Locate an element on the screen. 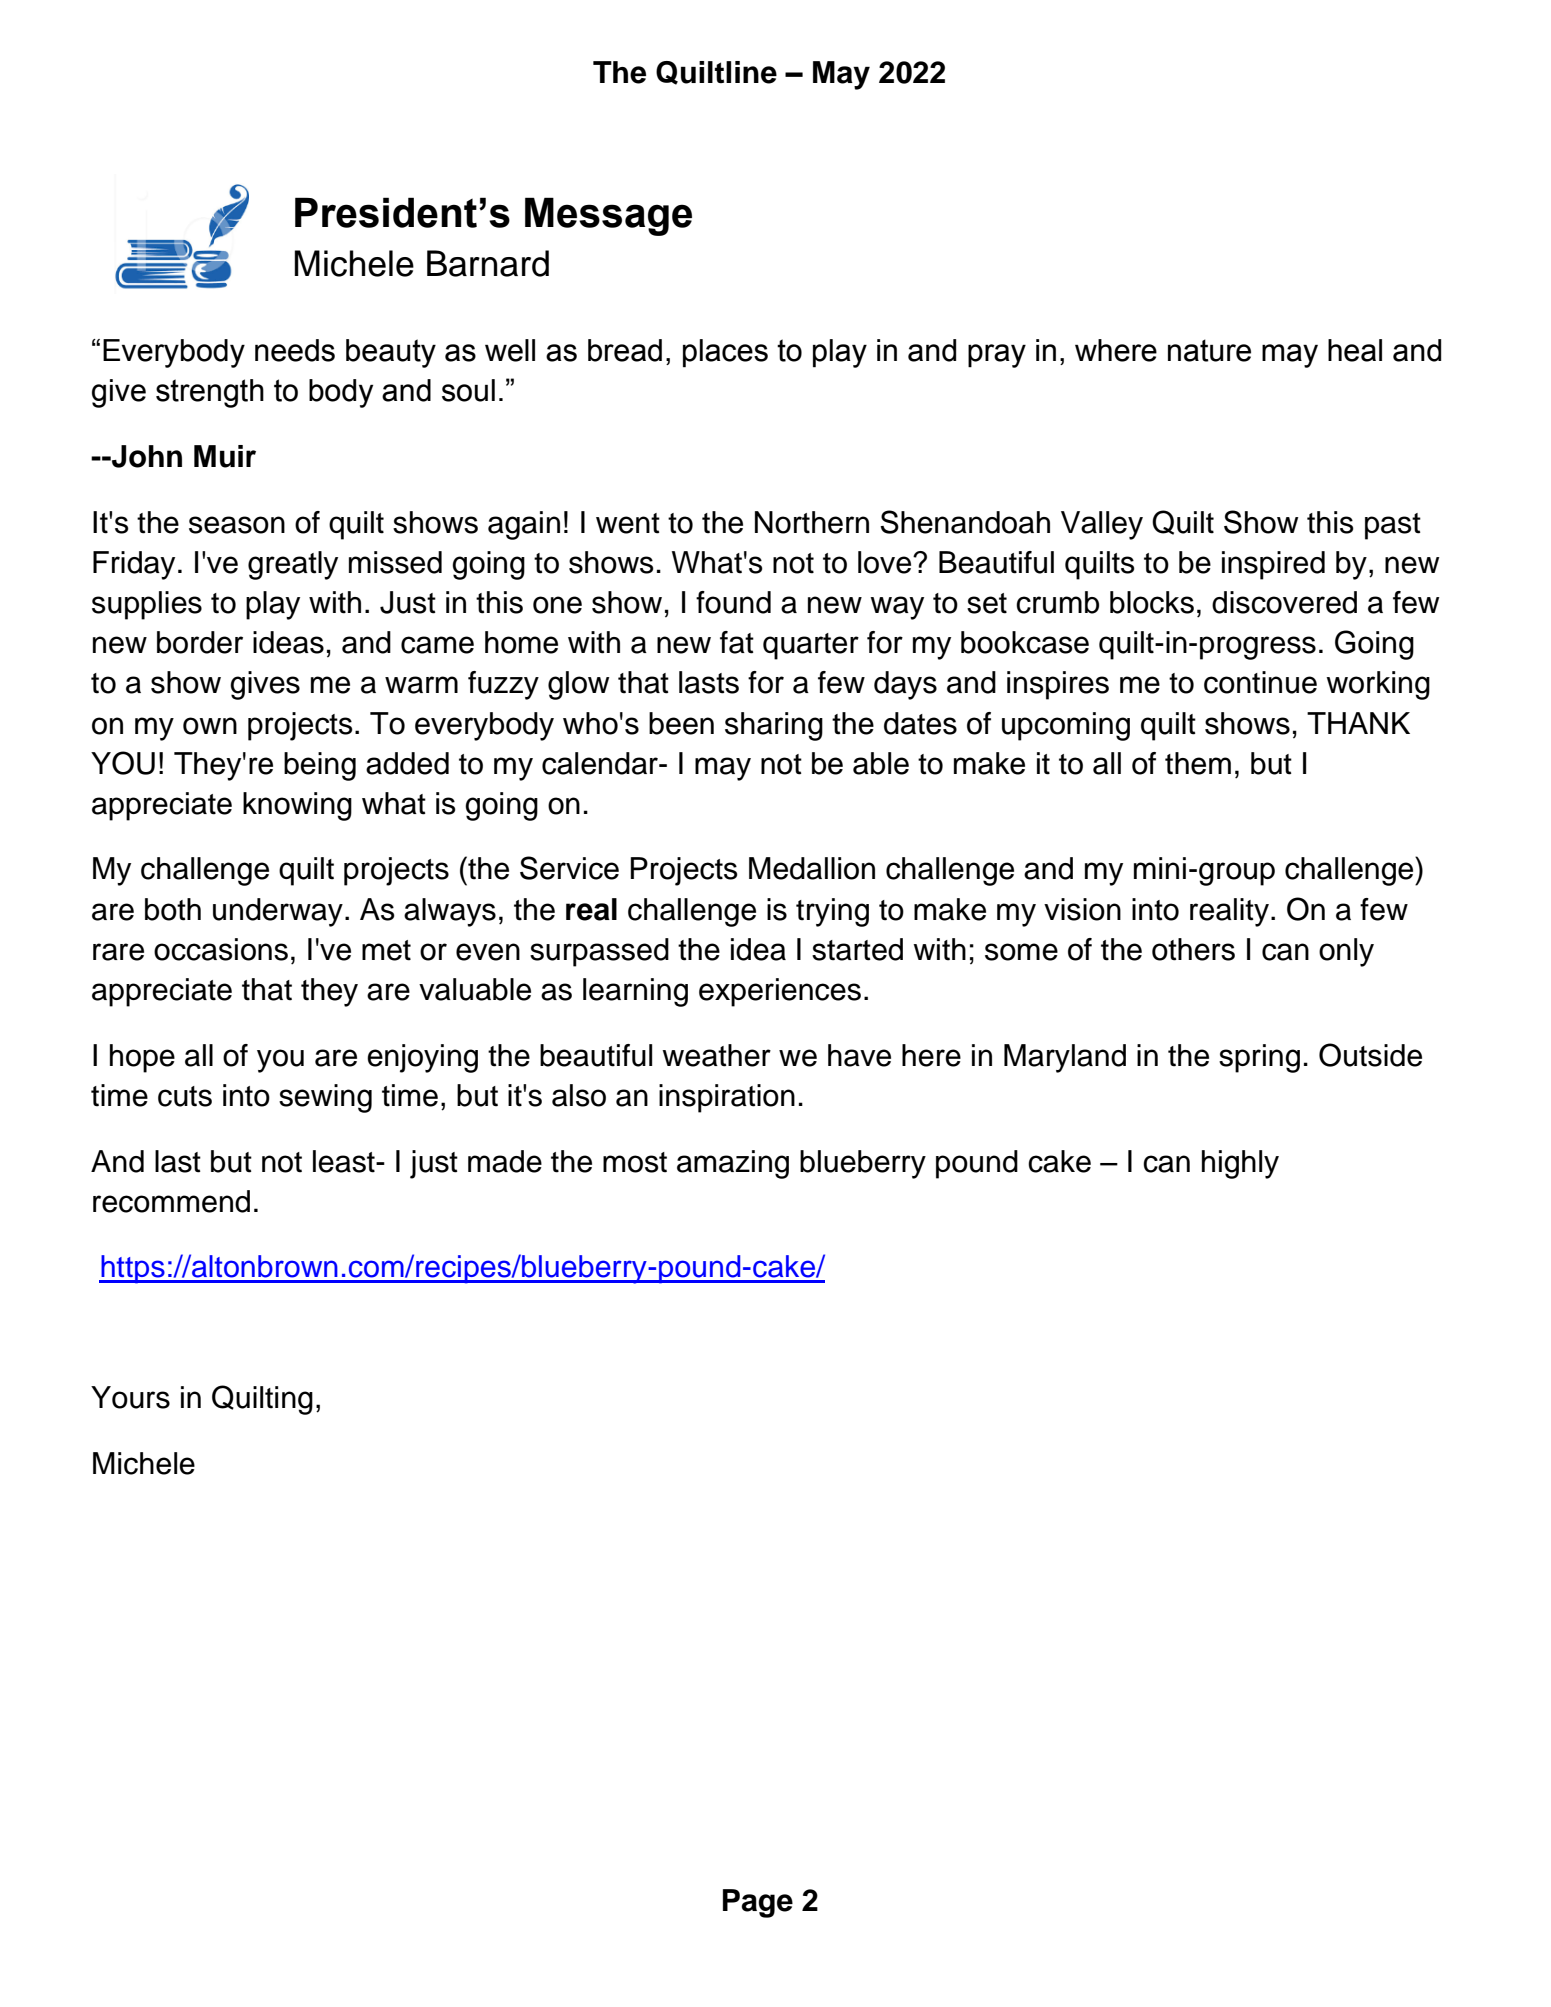 This screenshot has height=2007, width=1551. Yours is located at coordinates (130, 1397).
